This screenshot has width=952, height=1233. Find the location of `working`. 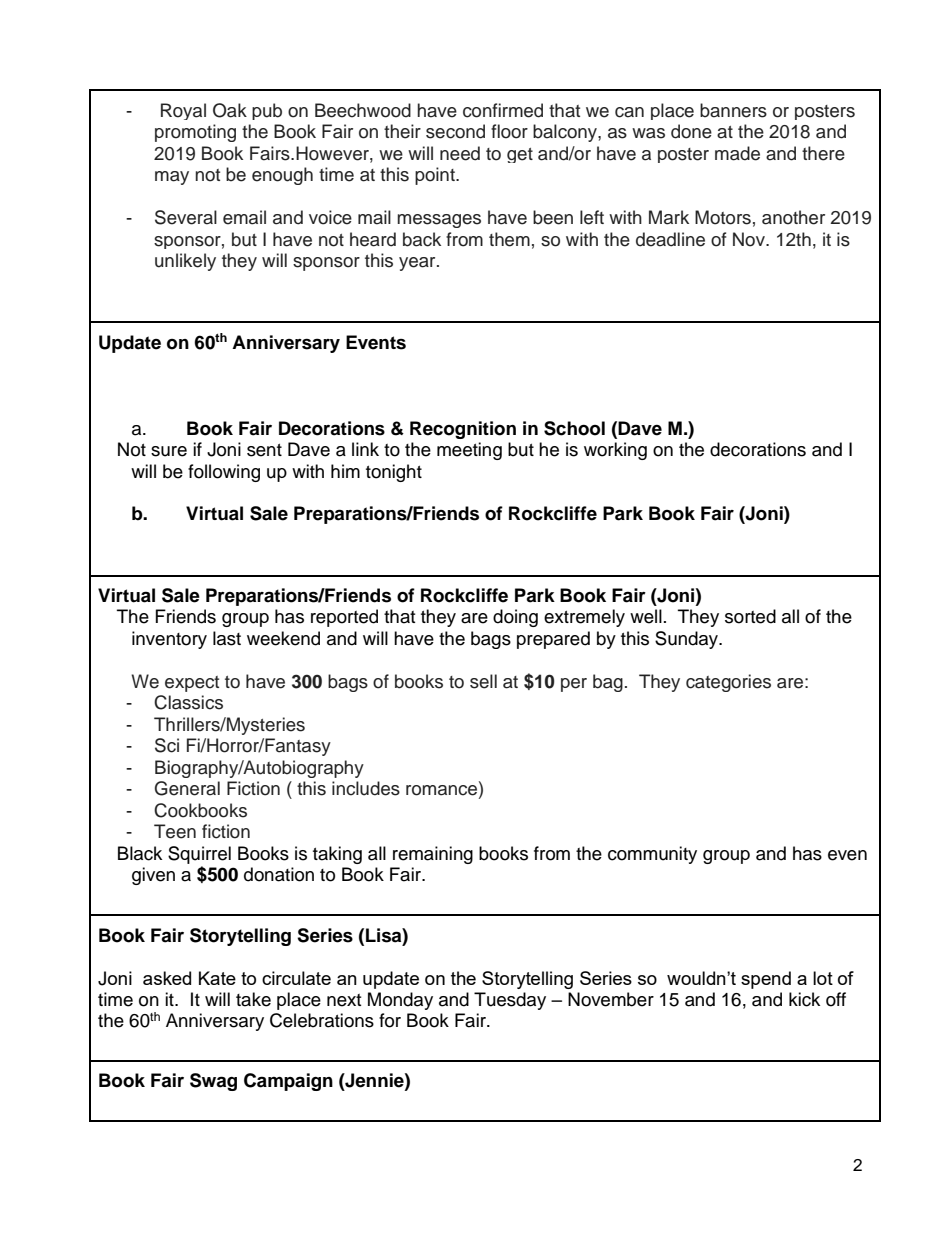

working is located at coordinates (615, 451).
